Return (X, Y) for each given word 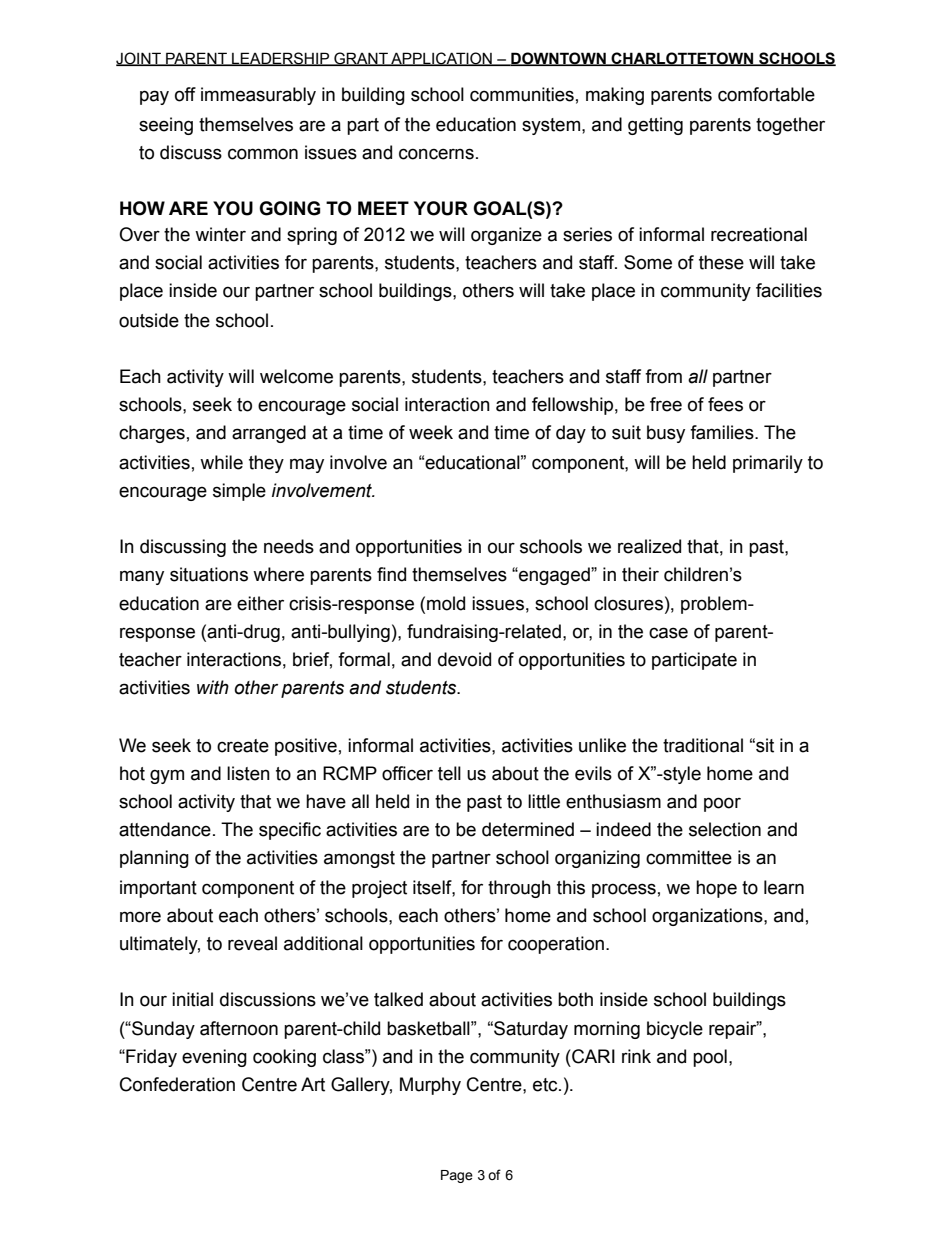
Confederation (177, 1084)
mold (446, 603)
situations (209, 574)
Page (457, 1176)
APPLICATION (441, 59)
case (668, 633)
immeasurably (258, 96)
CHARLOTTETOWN (683, 59)
